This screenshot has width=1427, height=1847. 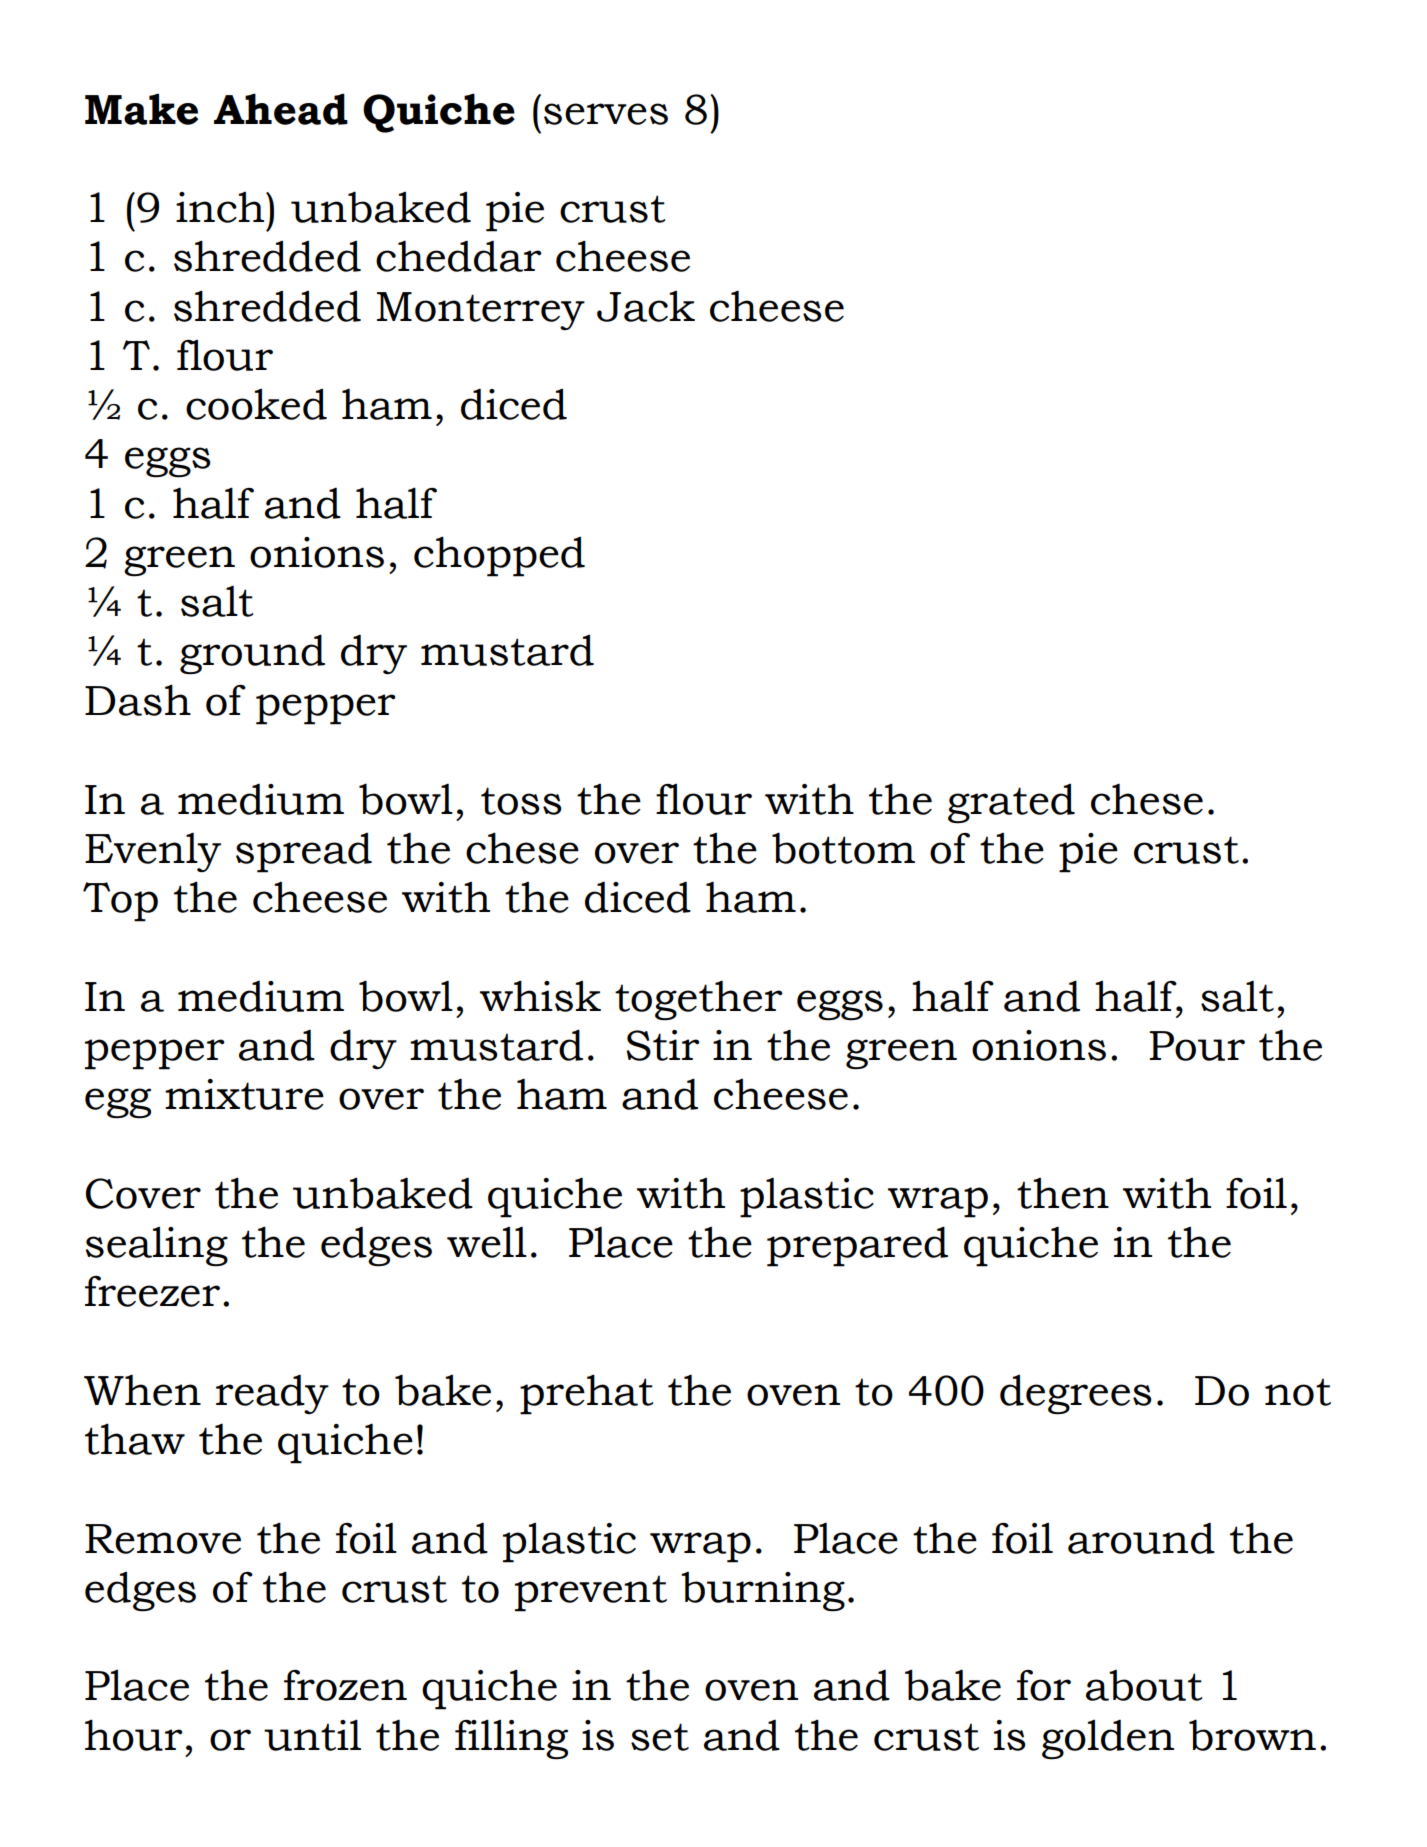 What do you see at coordinates (646, 306) in the screenshot?
I see `Jack` at bounding box center [646, 306].
